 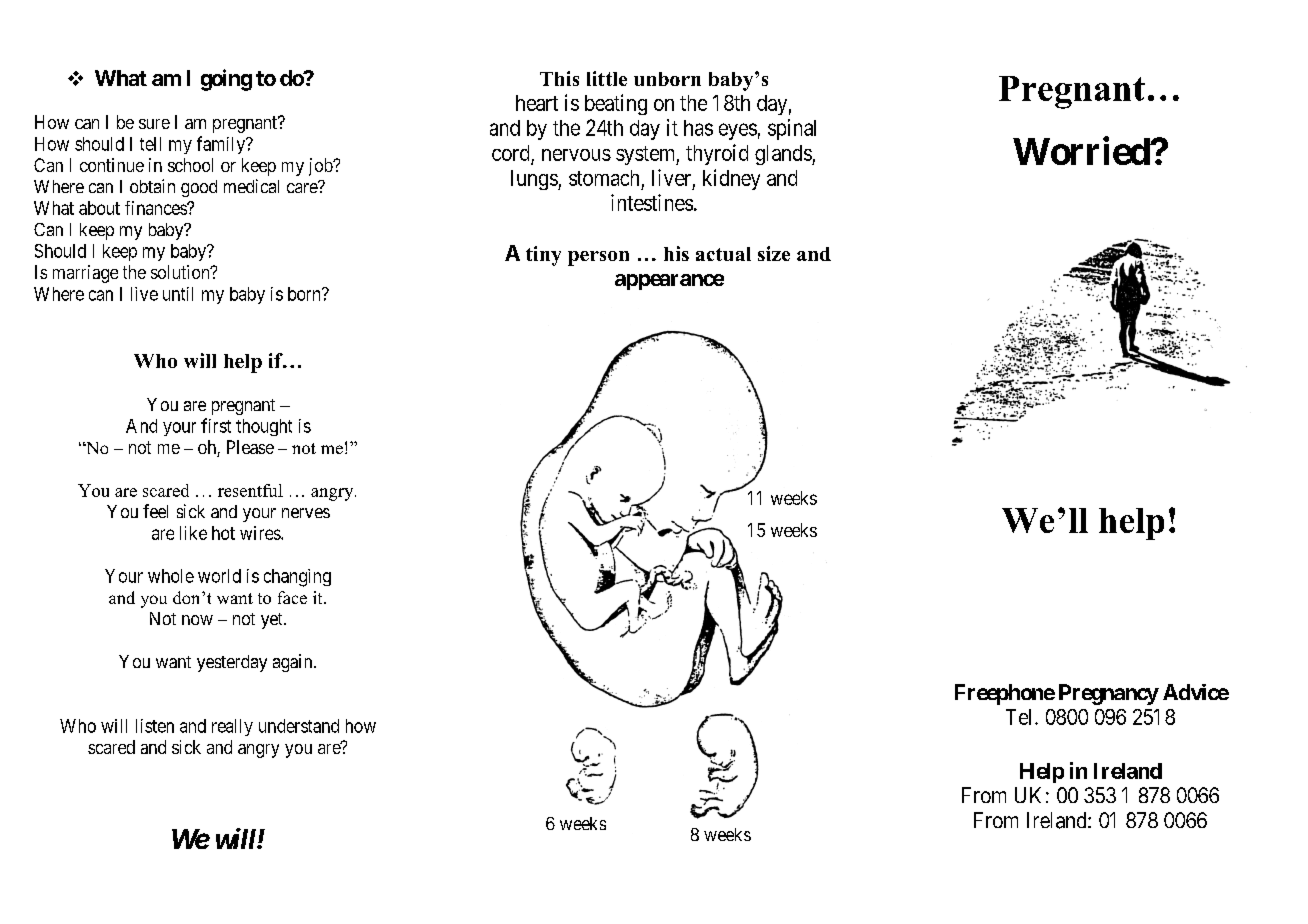 I want to click on going, so click(x=226, y=80).
